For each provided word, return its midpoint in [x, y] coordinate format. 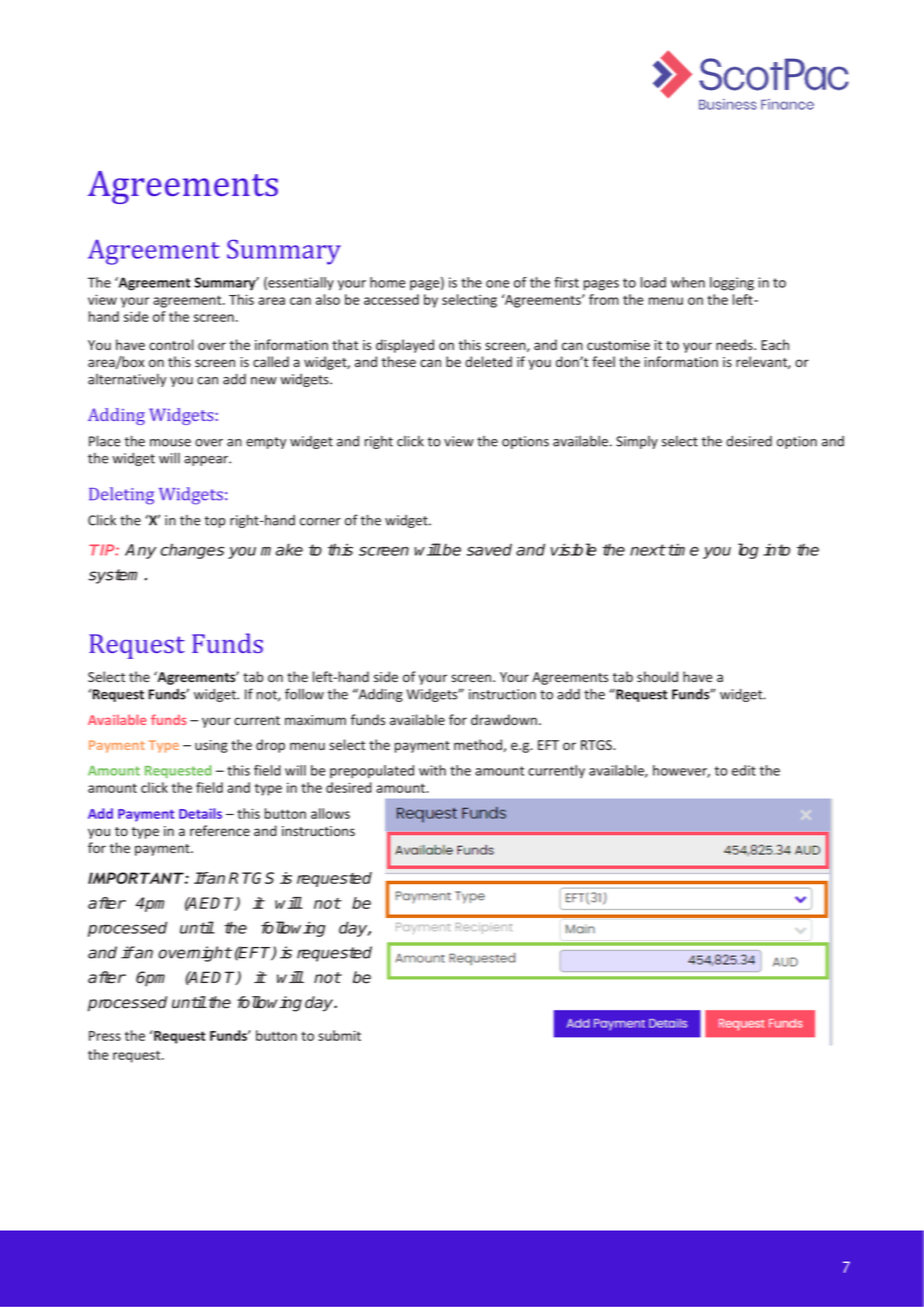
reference [220, 830]
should [657, 676]
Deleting [121, 496]
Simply [637, 442]
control [171, 344]
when [688, 282]
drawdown [504, 719]
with [432, 770]
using [211, 746]
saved [489, 549]
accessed [391, 299]
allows [330, 813]
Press [105, 1036]
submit [339, 1035]
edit [744, 770]
